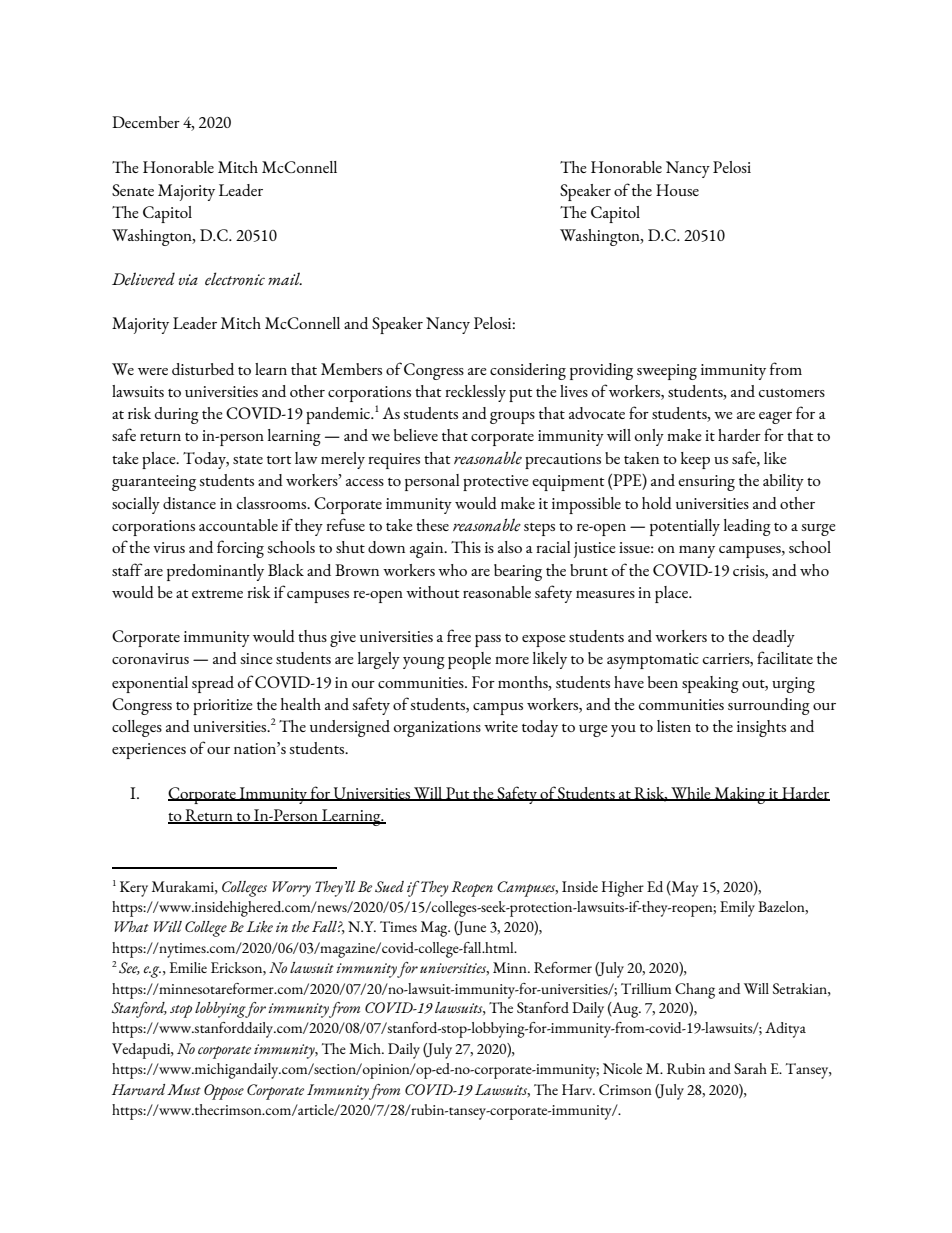 Image resolution: width=952 pixels, height=1233 pixels. What do you see at coordinates (677, 190) in the image?
I see `House` at bounding box center [677, 190].
